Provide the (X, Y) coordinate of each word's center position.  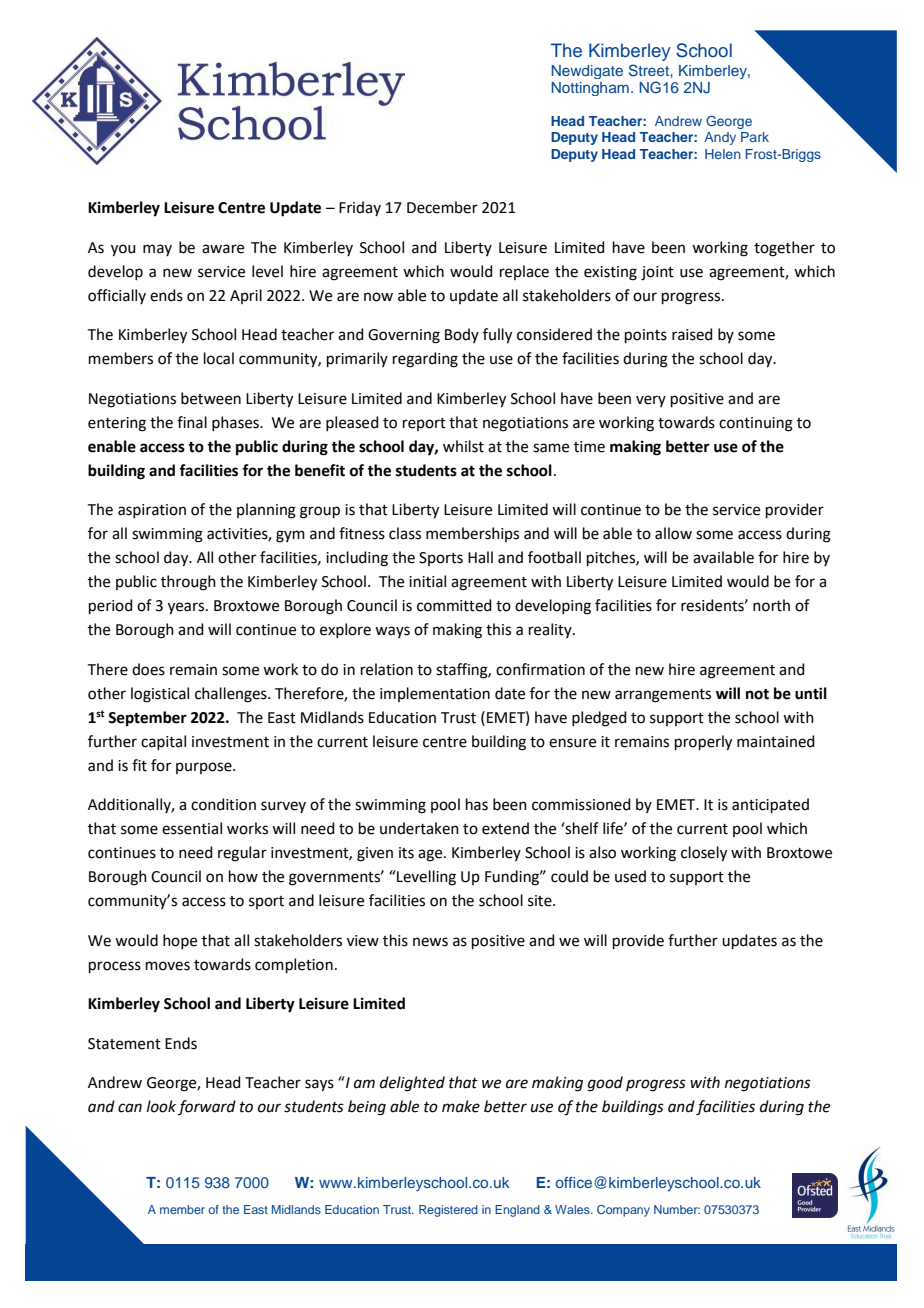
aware (223, 249)
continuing (756, 424)
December (442, 207)
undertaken (419, 828)
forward (207, 1107)
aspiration (152, 511)
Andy (720, 138)
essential (192, 828)
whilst (463, 446)
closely (704, 854)
